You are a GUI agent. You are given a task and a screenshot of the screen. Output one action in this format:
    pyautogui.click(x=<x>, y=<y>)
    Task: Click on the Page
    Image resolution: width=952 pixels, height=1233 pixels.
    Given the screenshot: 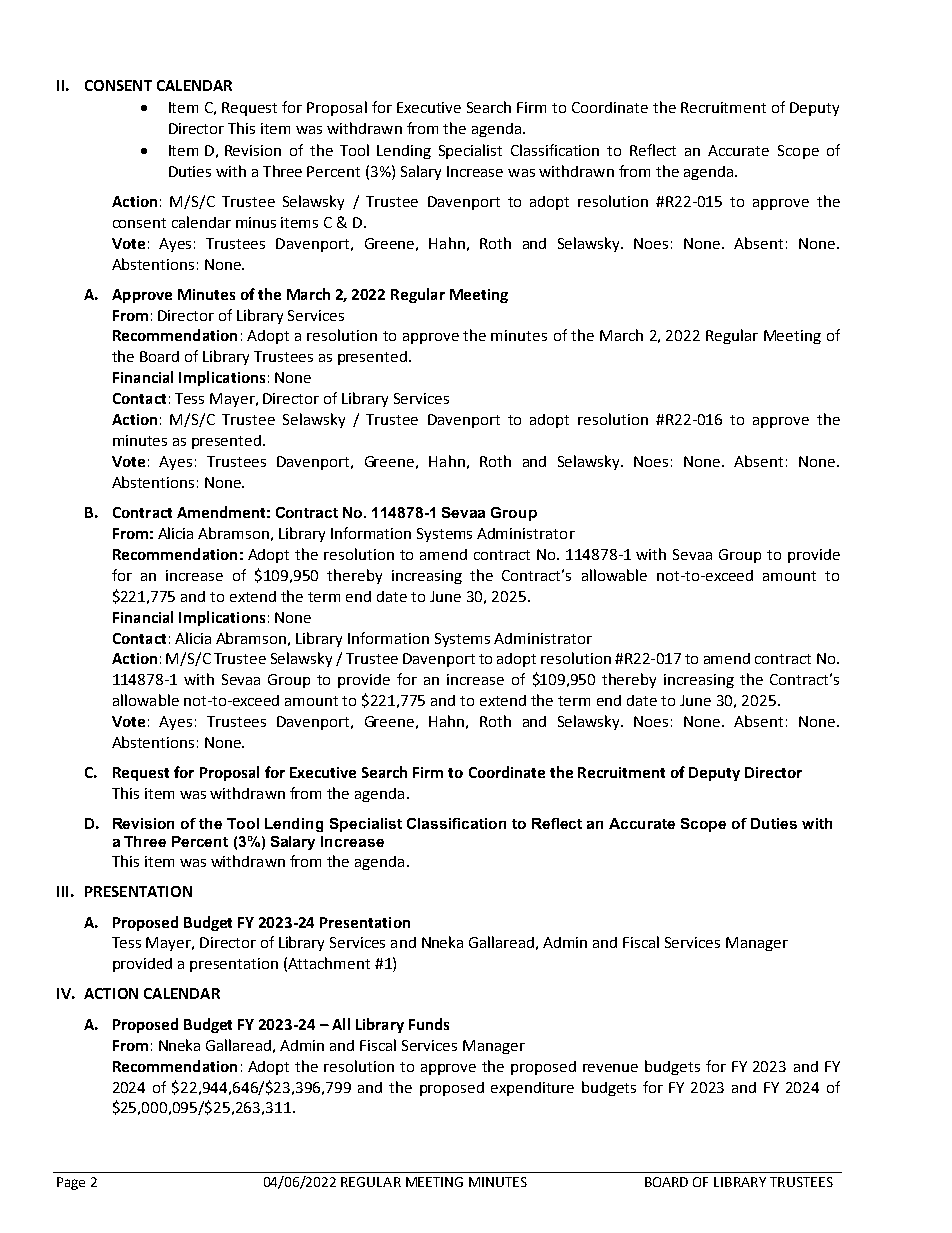 What is the action you would take?
    pyautogui.click(x=71, y=1183)
